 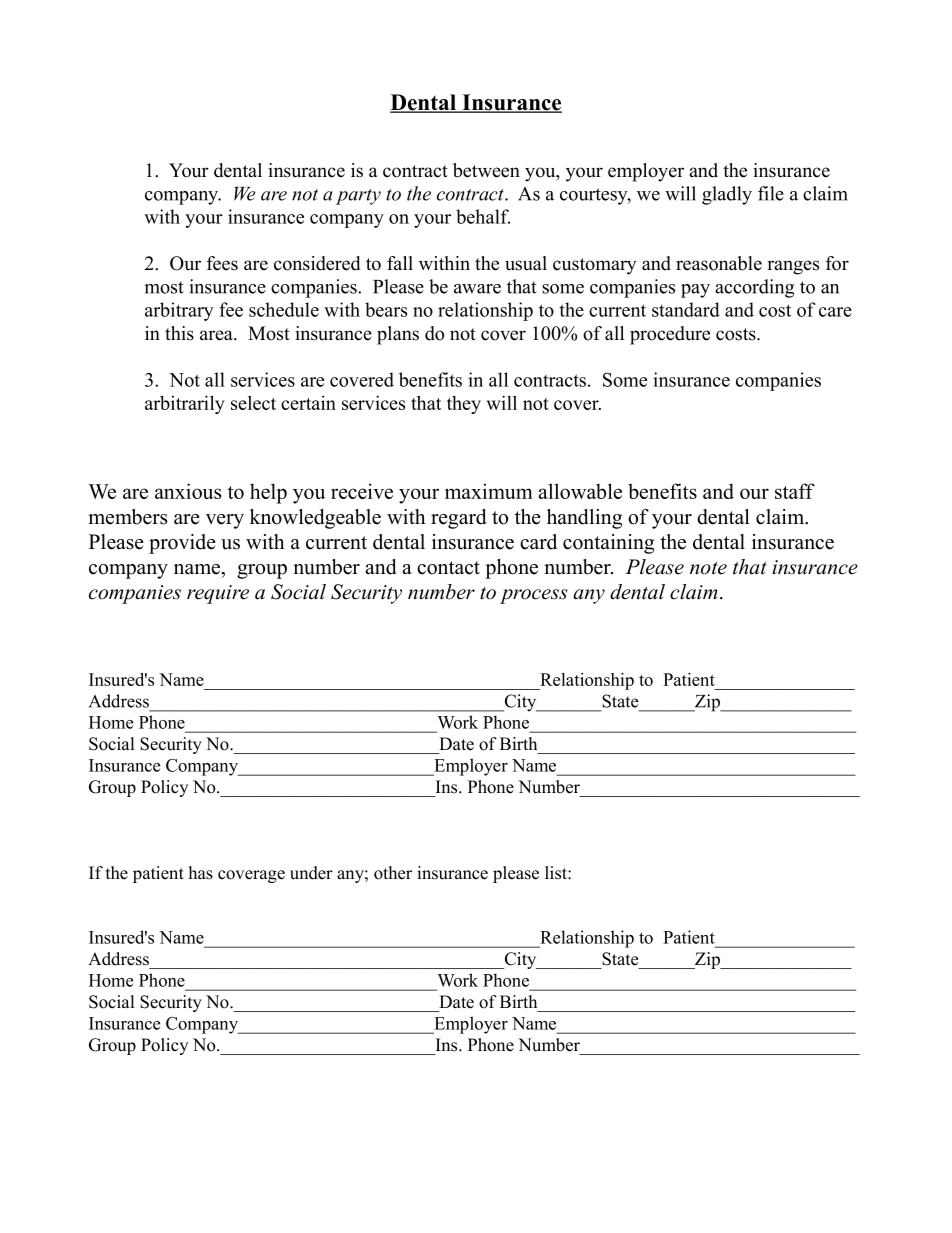 What do you see at coordinates (486, 170) in the page?
I see `between` at bounding box center [486, 170].
